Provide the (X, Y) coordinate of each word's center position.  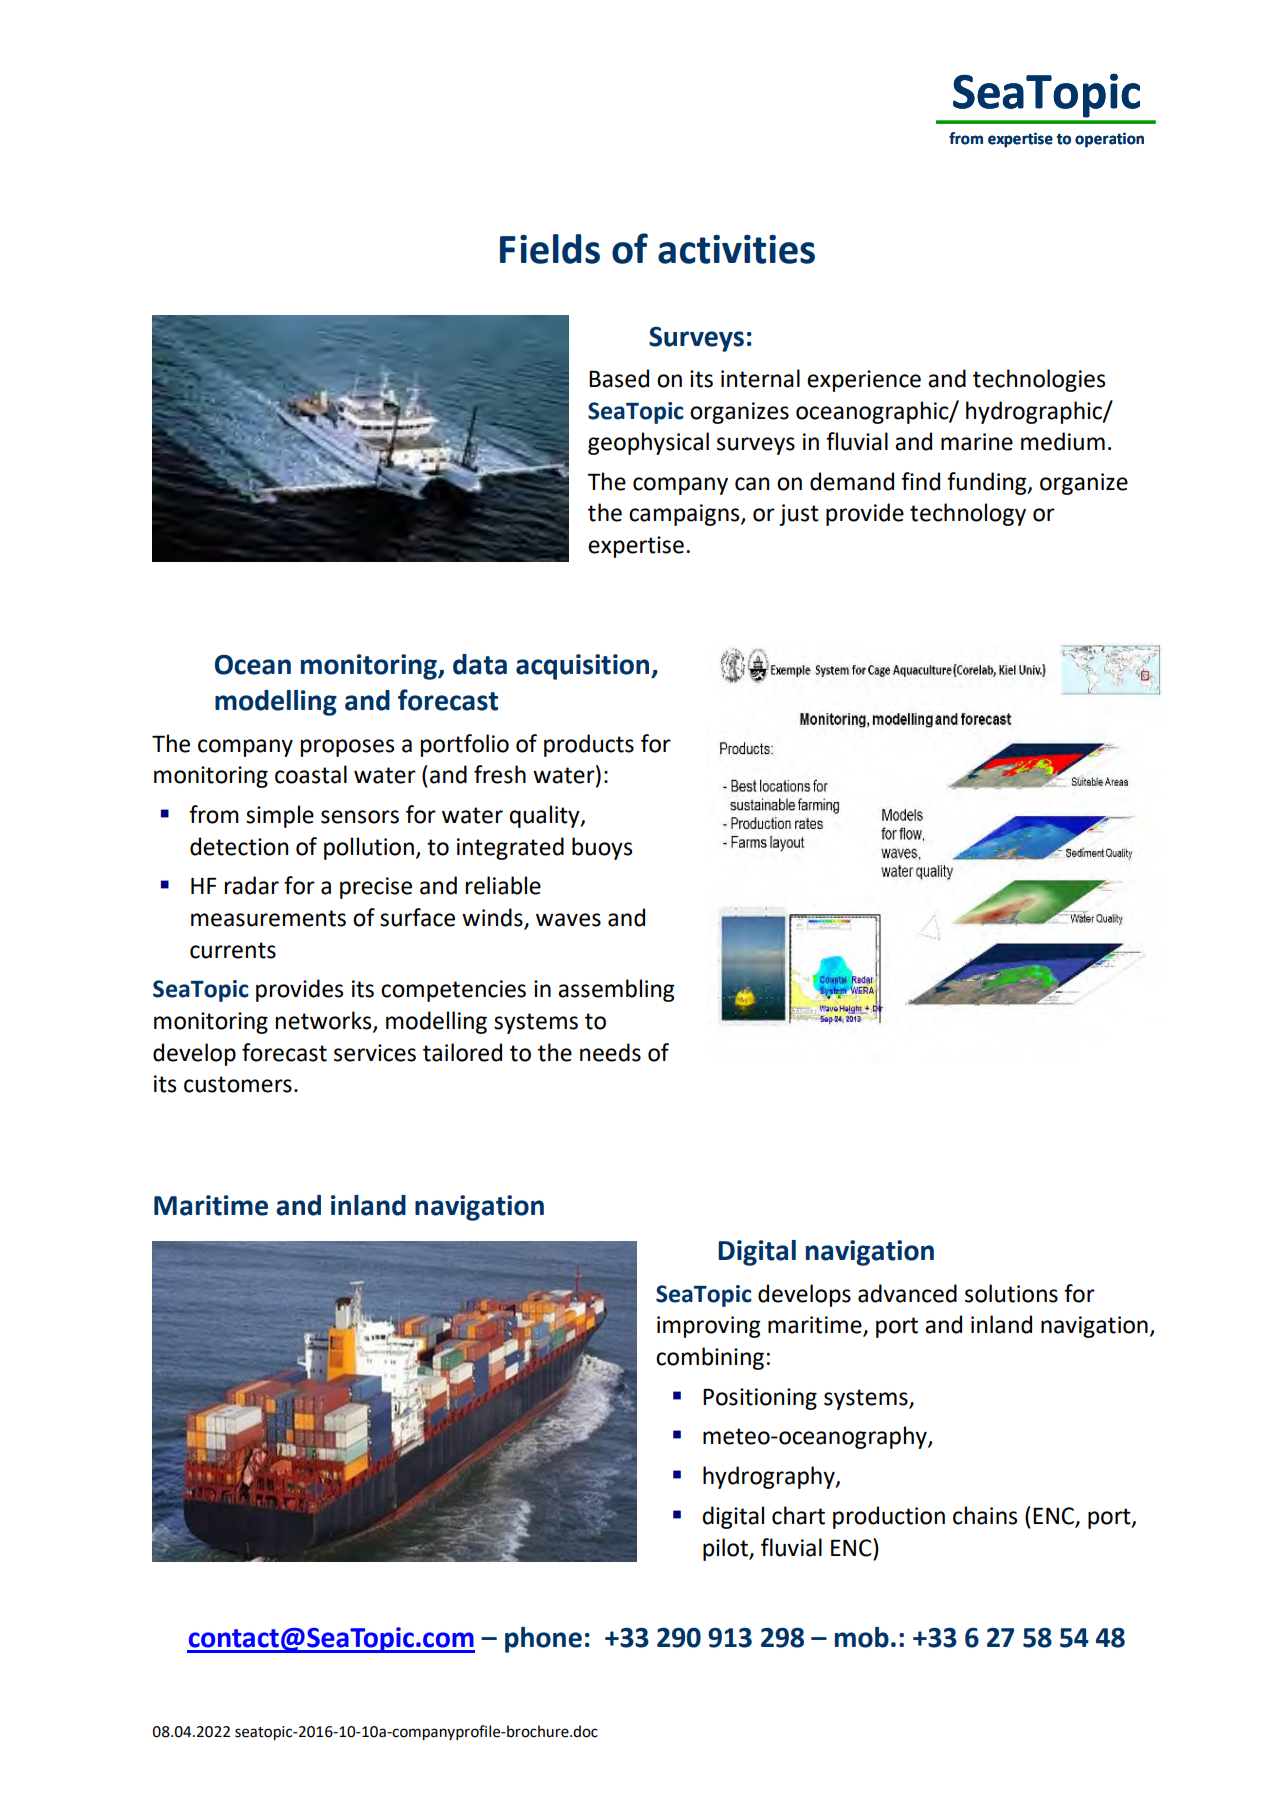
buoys (602, 848)
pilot (726, 1549)
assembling (616, 990)
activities (736, 249)
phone (543, 1640)
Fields (550, 249)
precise (376, 888)
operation (1109, 140)
